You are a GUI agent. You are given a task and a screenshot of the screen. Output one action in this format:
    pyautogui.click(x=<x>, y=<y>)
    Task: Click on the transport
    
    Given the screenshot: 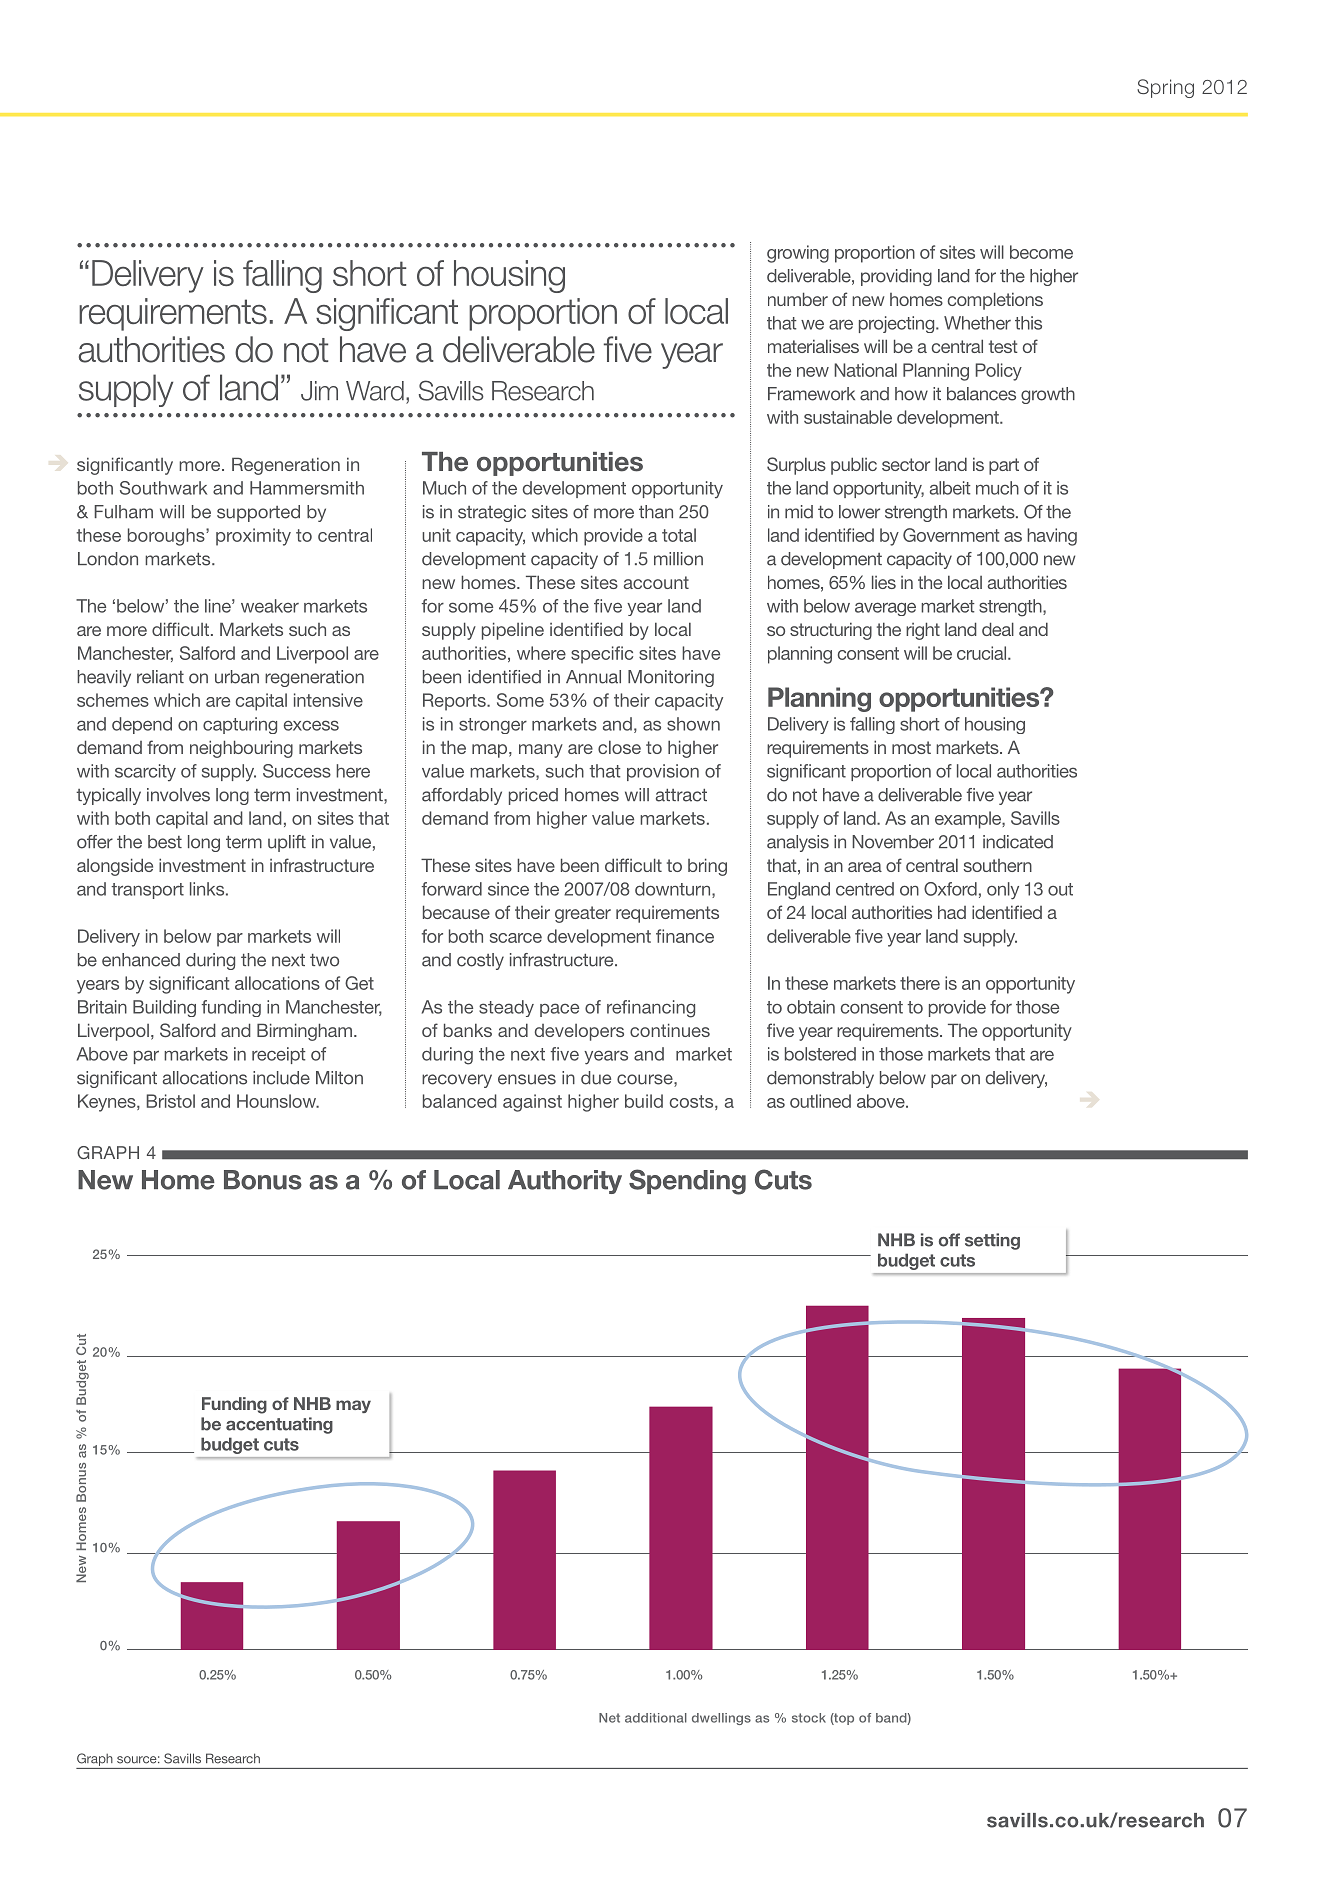 What is the action you would take?
    pyautogui.click(x=147, y=891)
